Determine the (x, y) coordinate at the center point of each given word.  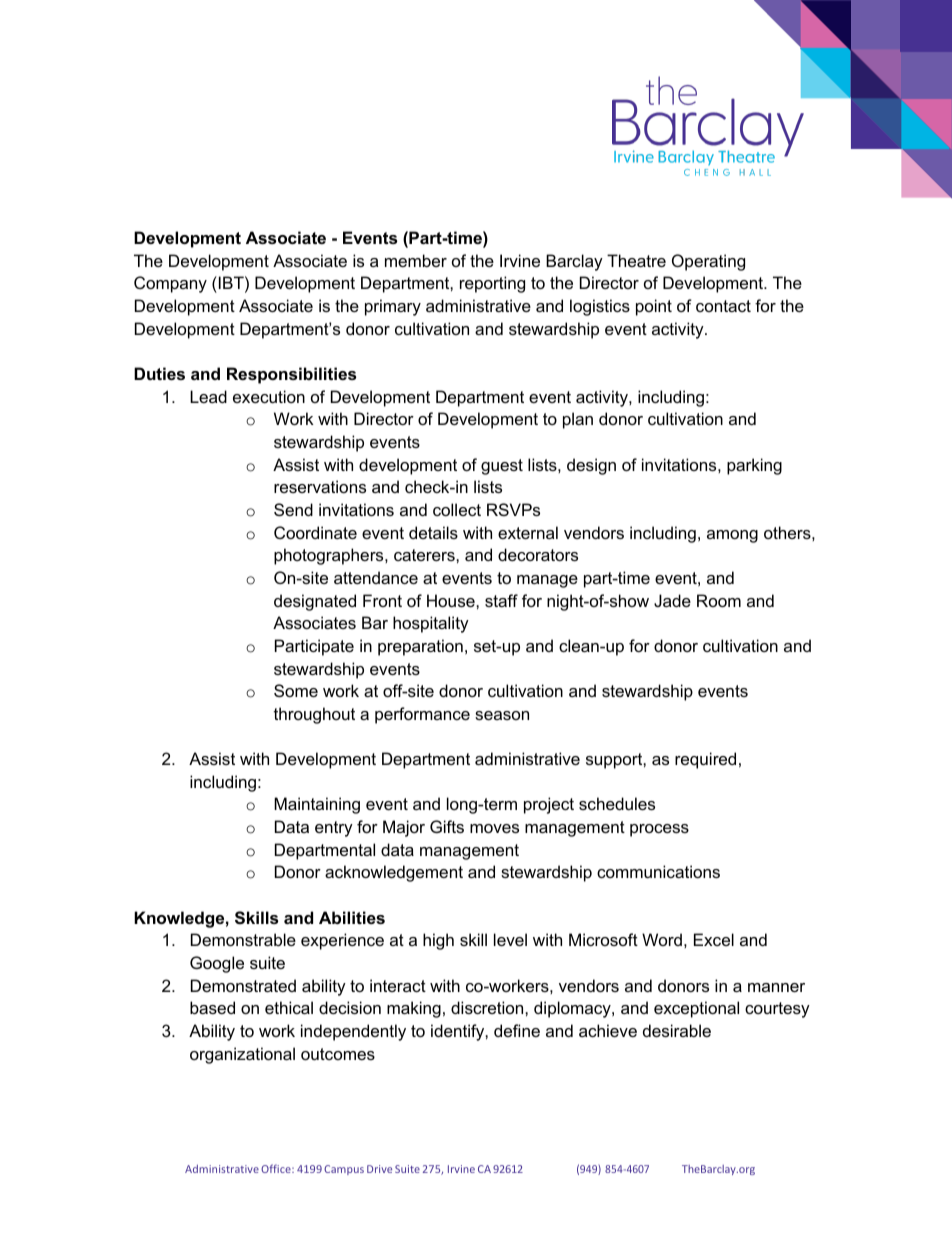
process (659, 830)
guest (502, 467)
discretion (488, 1007)
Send (293, 509)
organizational (242, 1055)
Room (719, 600)
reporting (492, 284)
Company (170, 284)
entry (334, 829)
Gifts (447, 826)
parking (754, 466)
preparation (420, 647)
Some (296, 690)
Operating (708, 262)
